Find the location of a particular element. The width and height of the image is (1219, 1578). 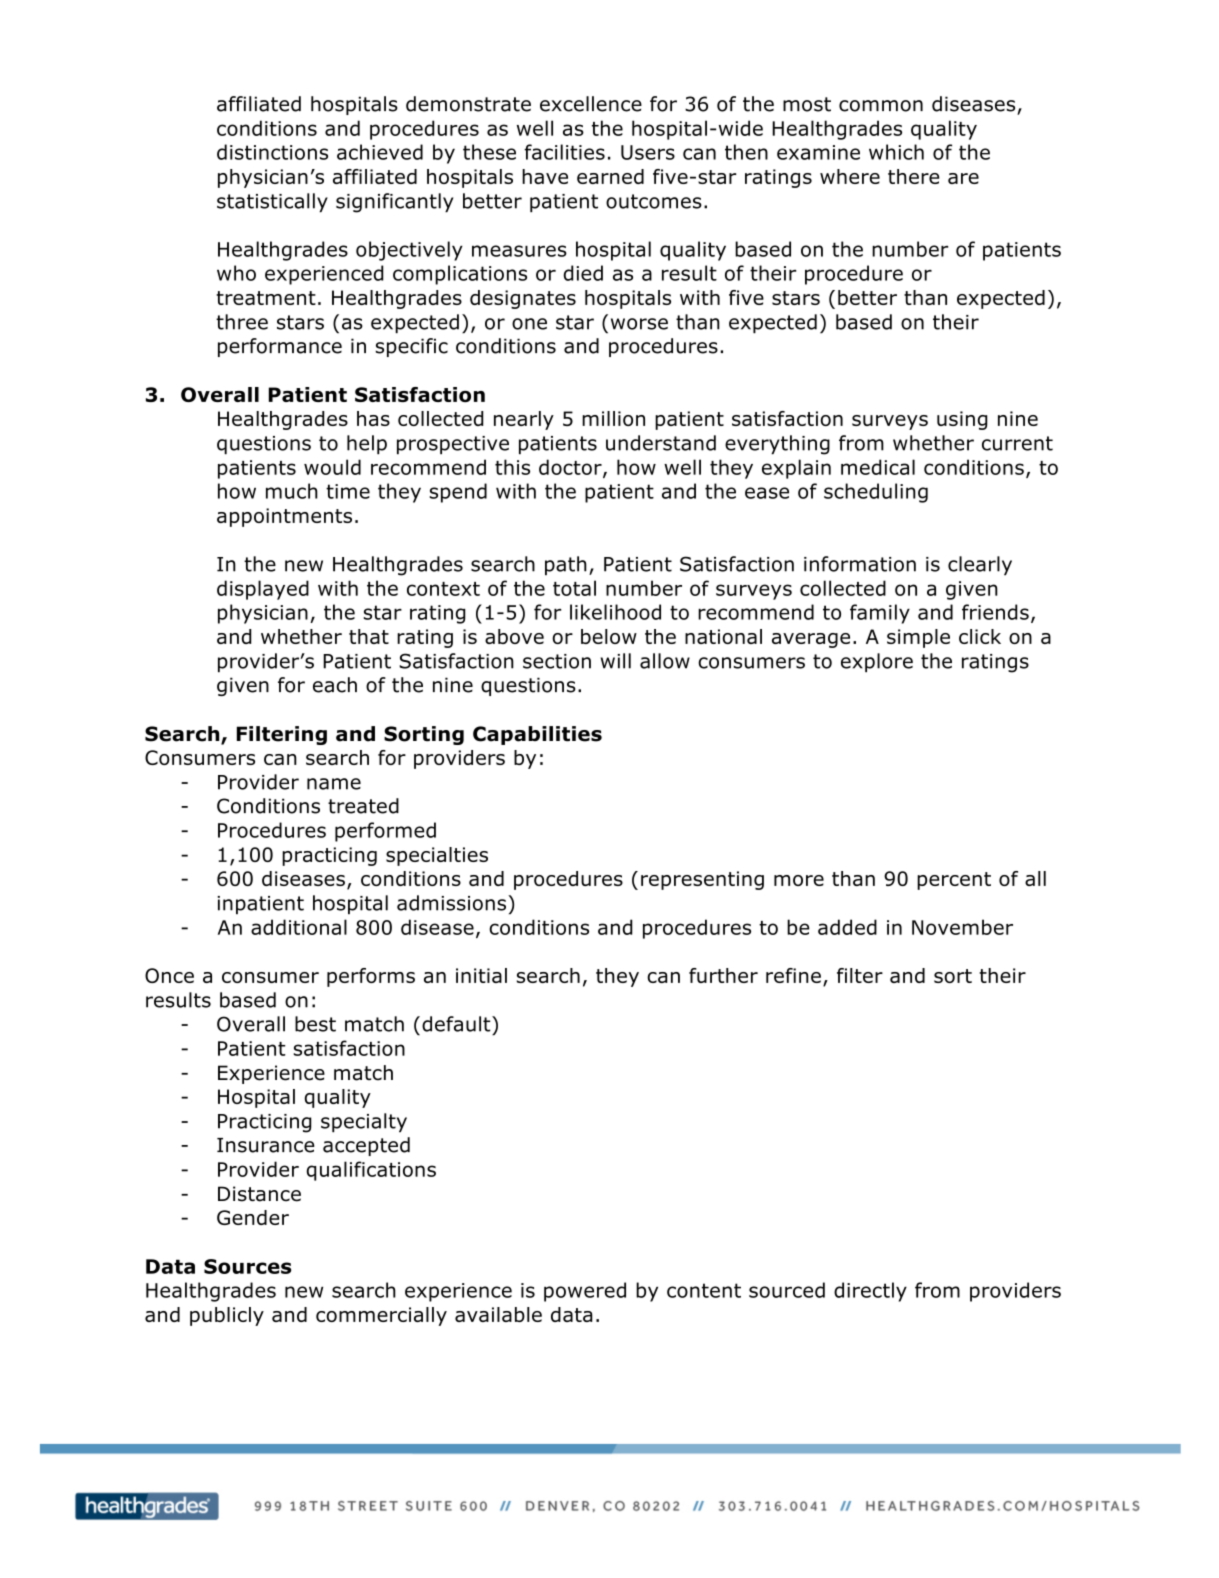

explore is located at coordinates (877, 663).
